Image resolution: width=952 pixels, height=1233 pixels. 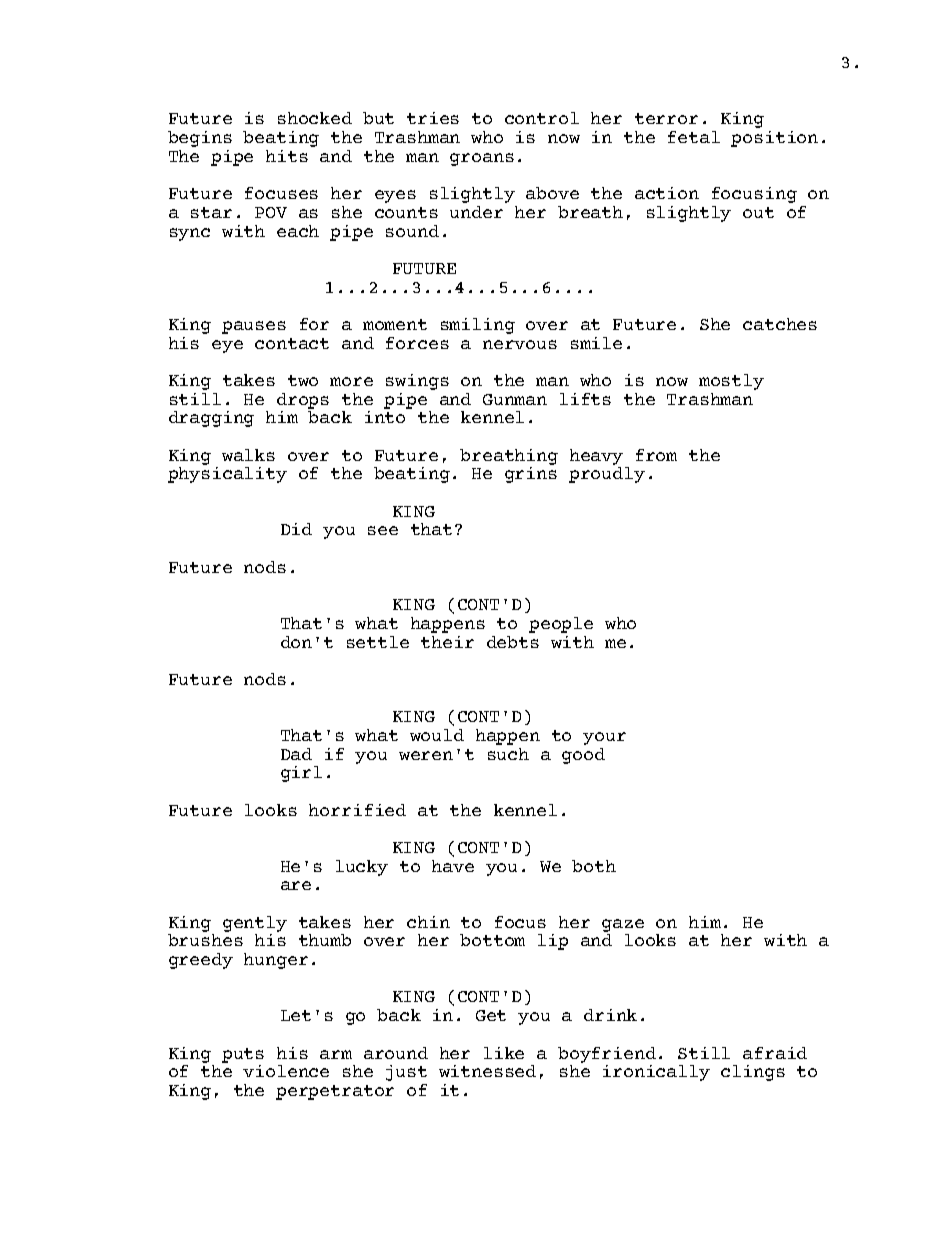 I want to click on are, so click(x=296, y=885).
